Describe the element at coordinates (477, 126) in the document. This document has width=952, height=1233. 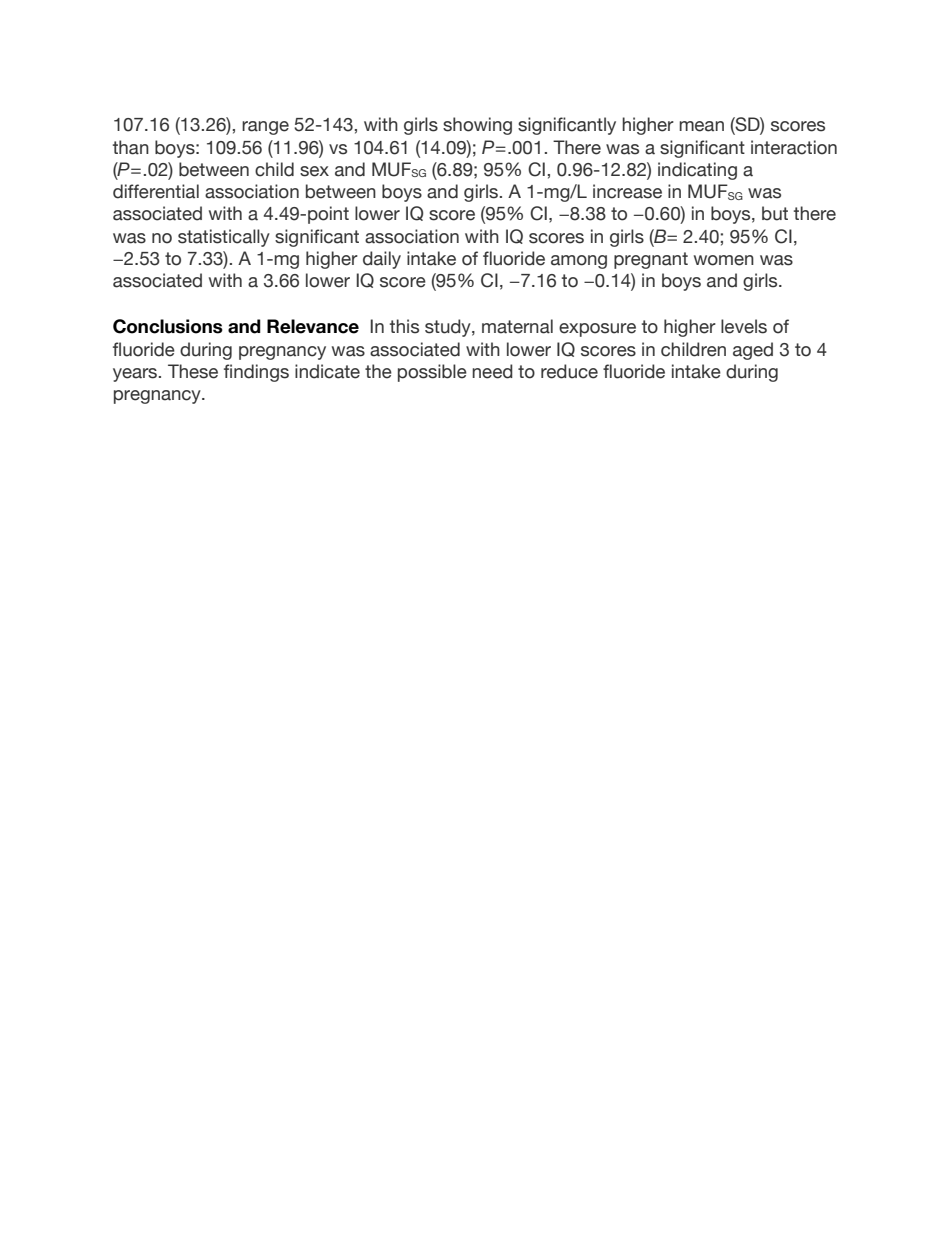
I see `showing` at that location.
